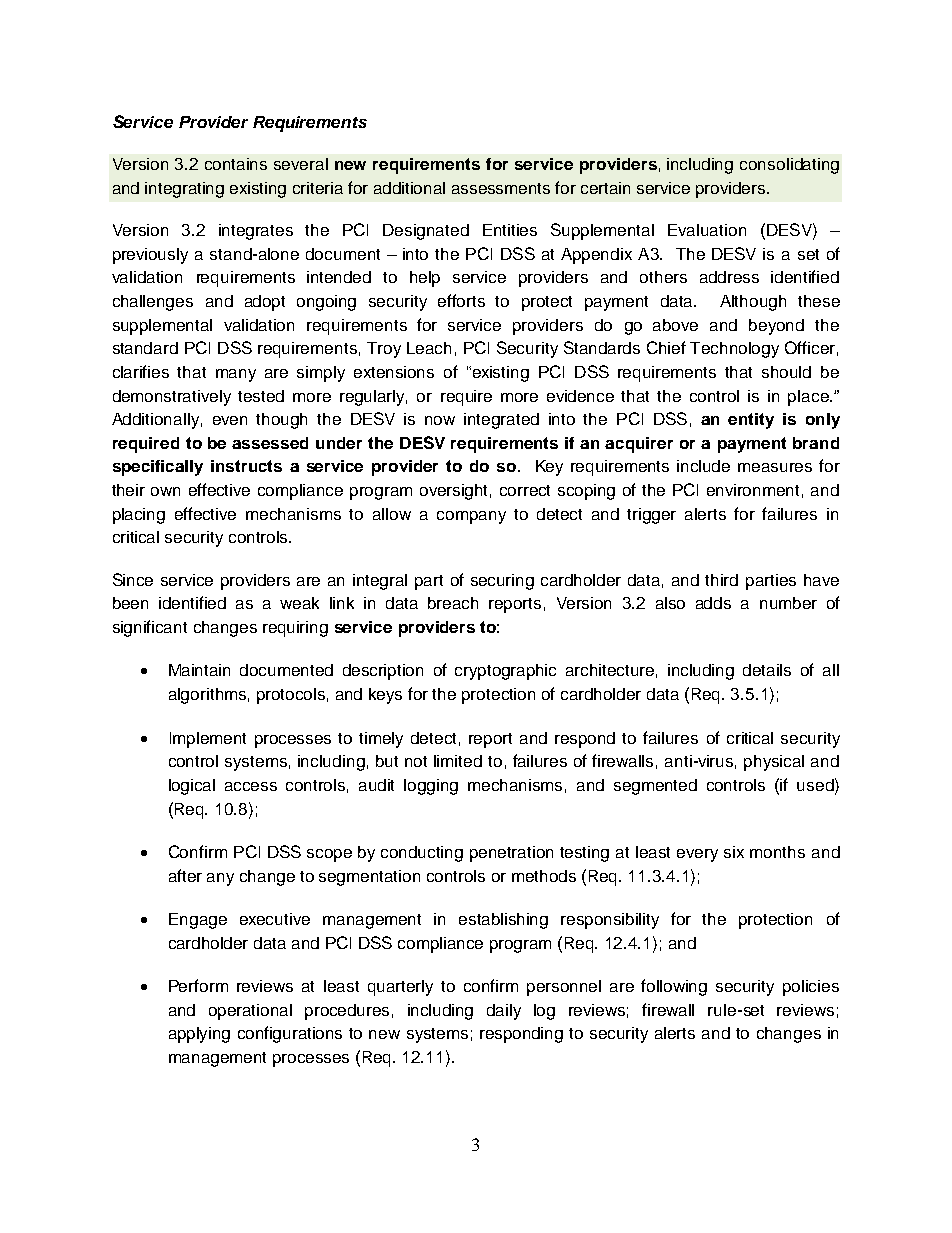 The width and height of the document is (952, 1233). Describe the element at coordinates (767, 670) in the document. I see `details` at that location.
